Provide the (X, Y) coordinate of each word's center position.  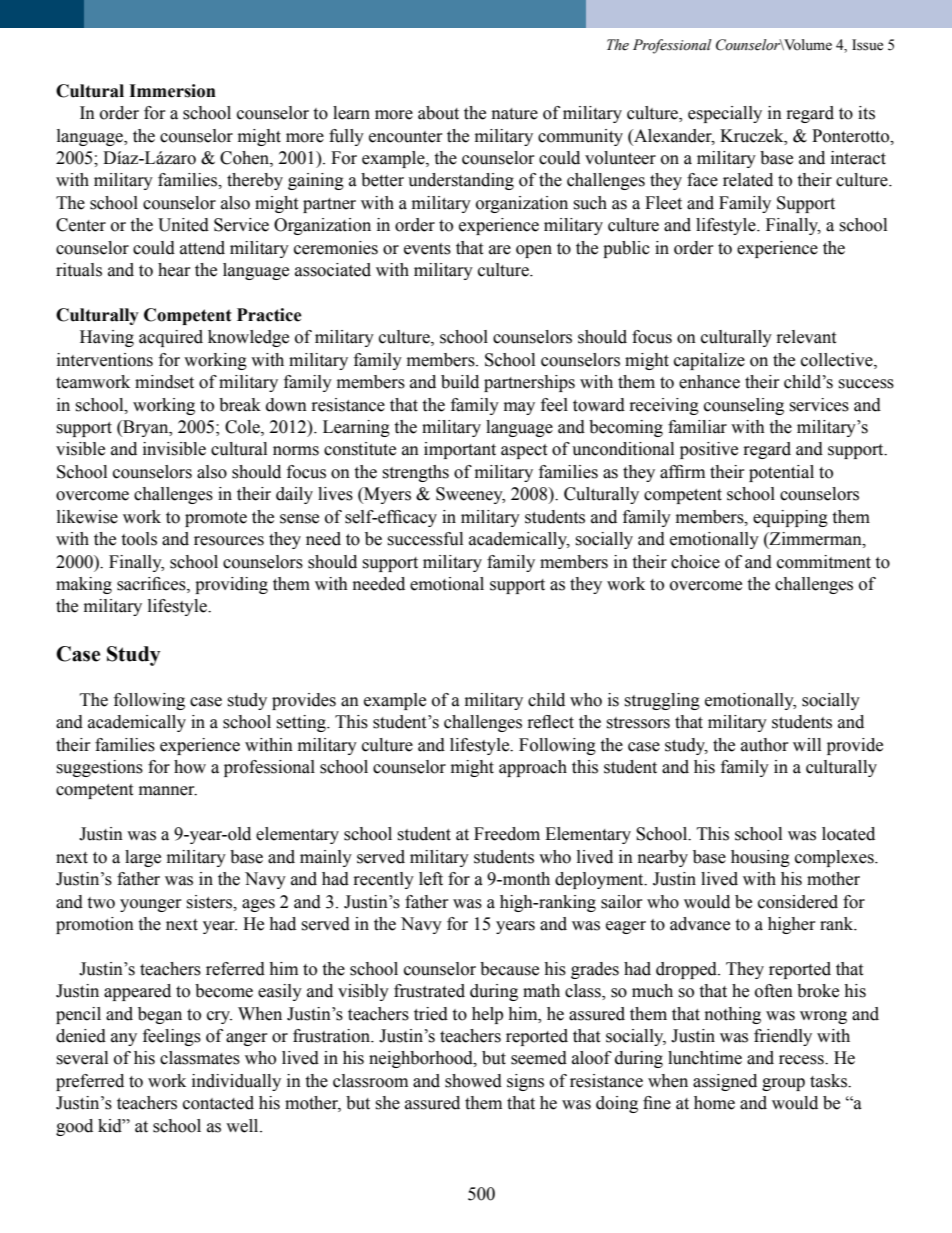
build (460, 382)
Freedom (507, 834)
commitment (824, 562)
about (438, 113)
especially (725, 114)
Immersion (172, 91)
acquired (171, 338)
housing (760, 858)
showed (473, 1081)
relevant (806, 337)
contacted (218, 1103)
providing (231, 585)
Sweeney (470, 495)
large (143, 858)
